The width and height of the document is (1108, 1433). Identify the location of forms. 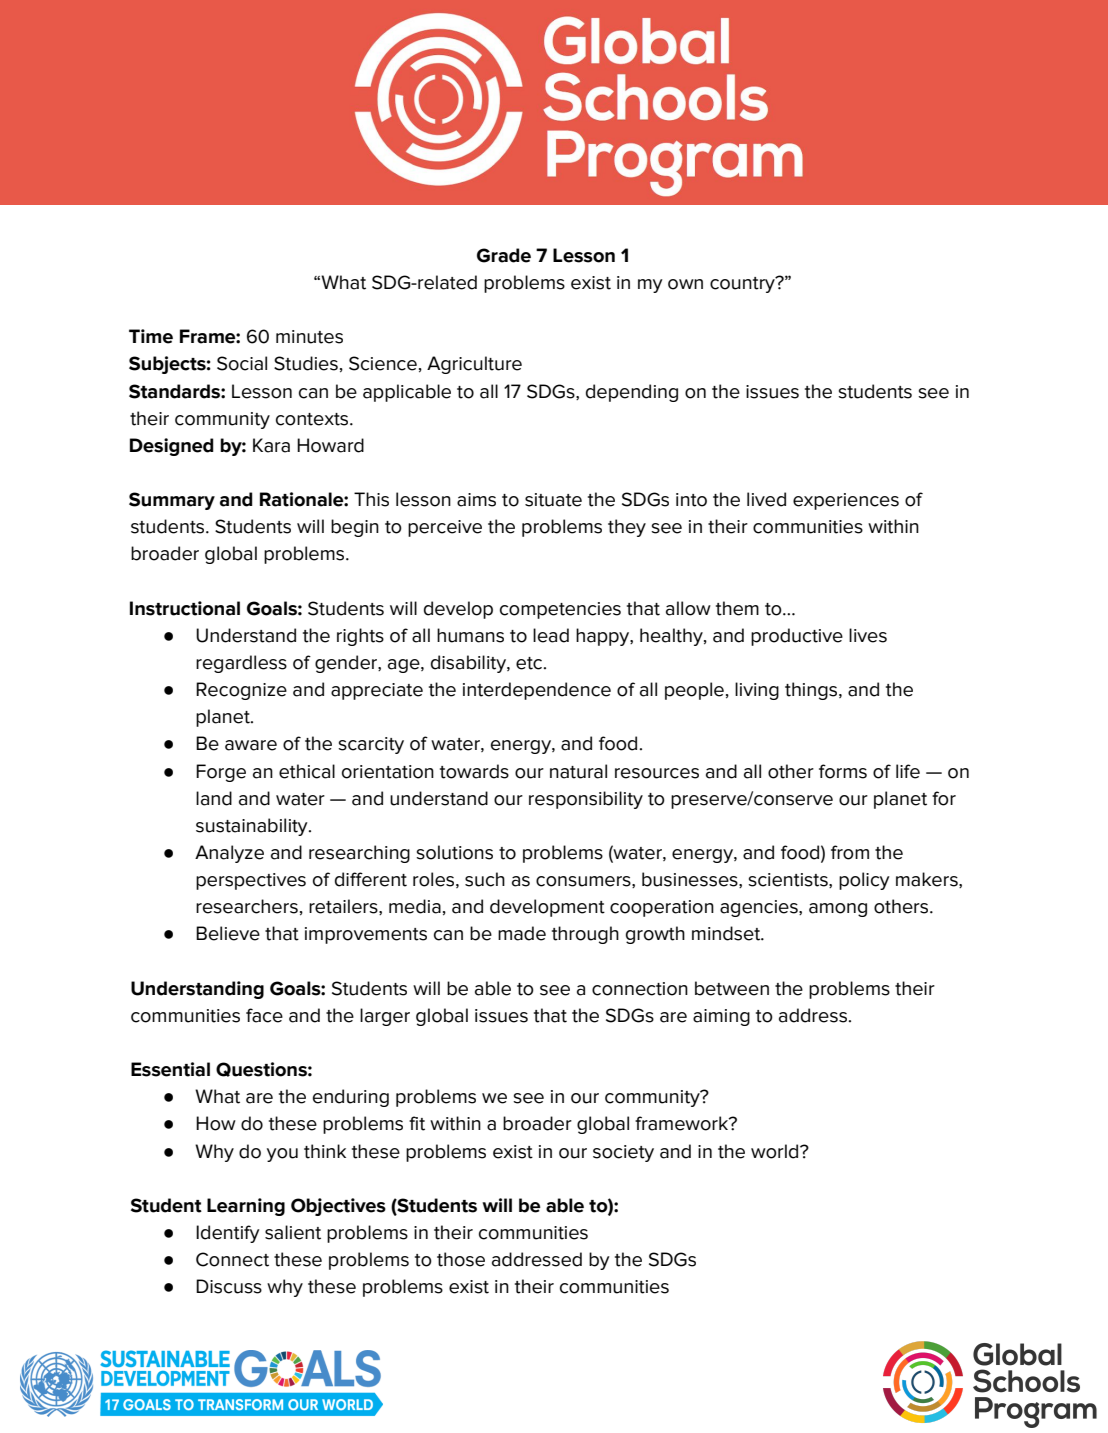
(843, 771).
